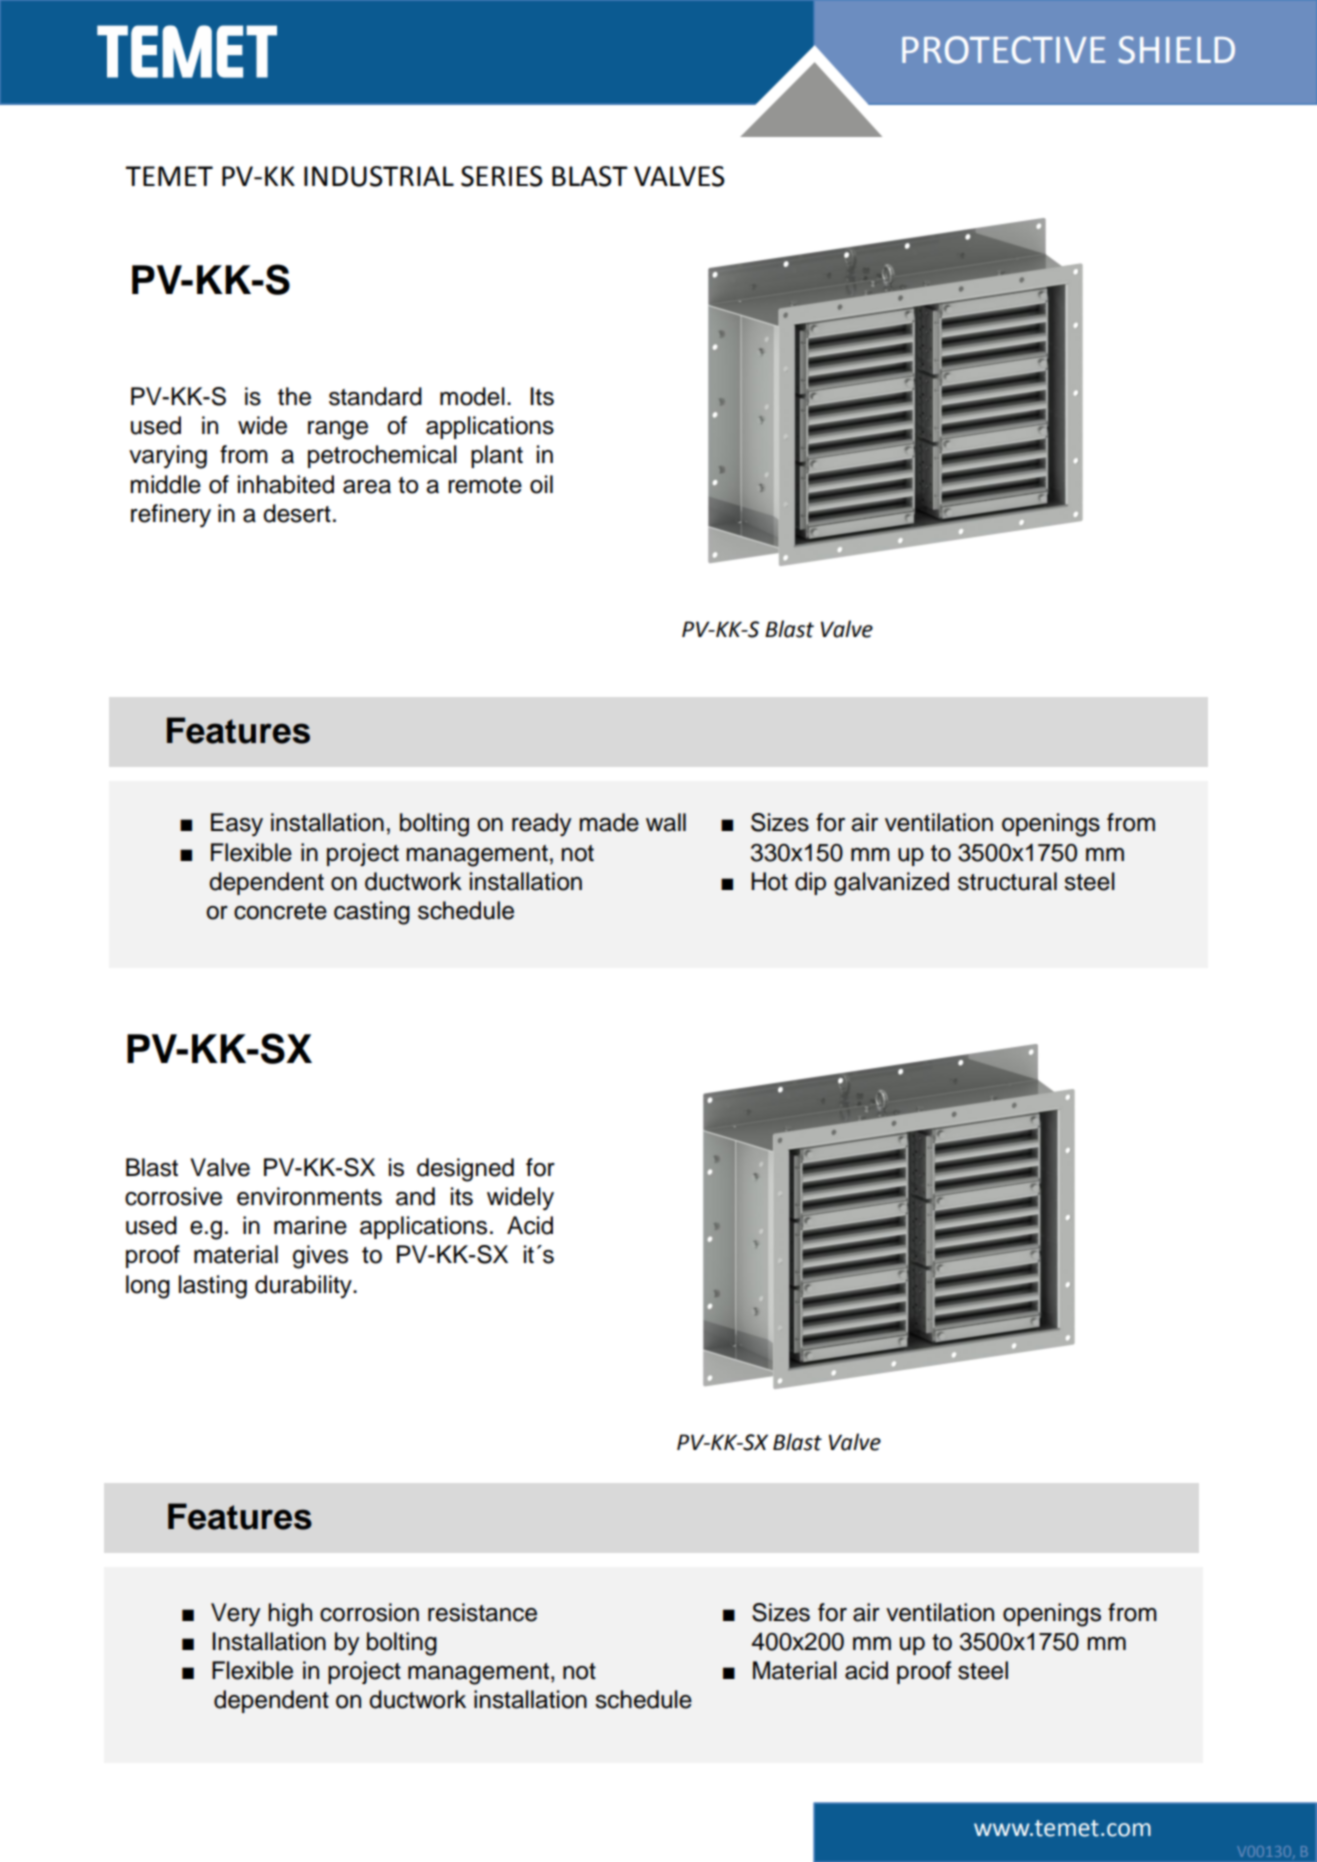 The height and width of the document is (1862, 1317). What do you see at coordinates (290, 1615) in the document?
I see `high` at bounding box center [290, 1615].
